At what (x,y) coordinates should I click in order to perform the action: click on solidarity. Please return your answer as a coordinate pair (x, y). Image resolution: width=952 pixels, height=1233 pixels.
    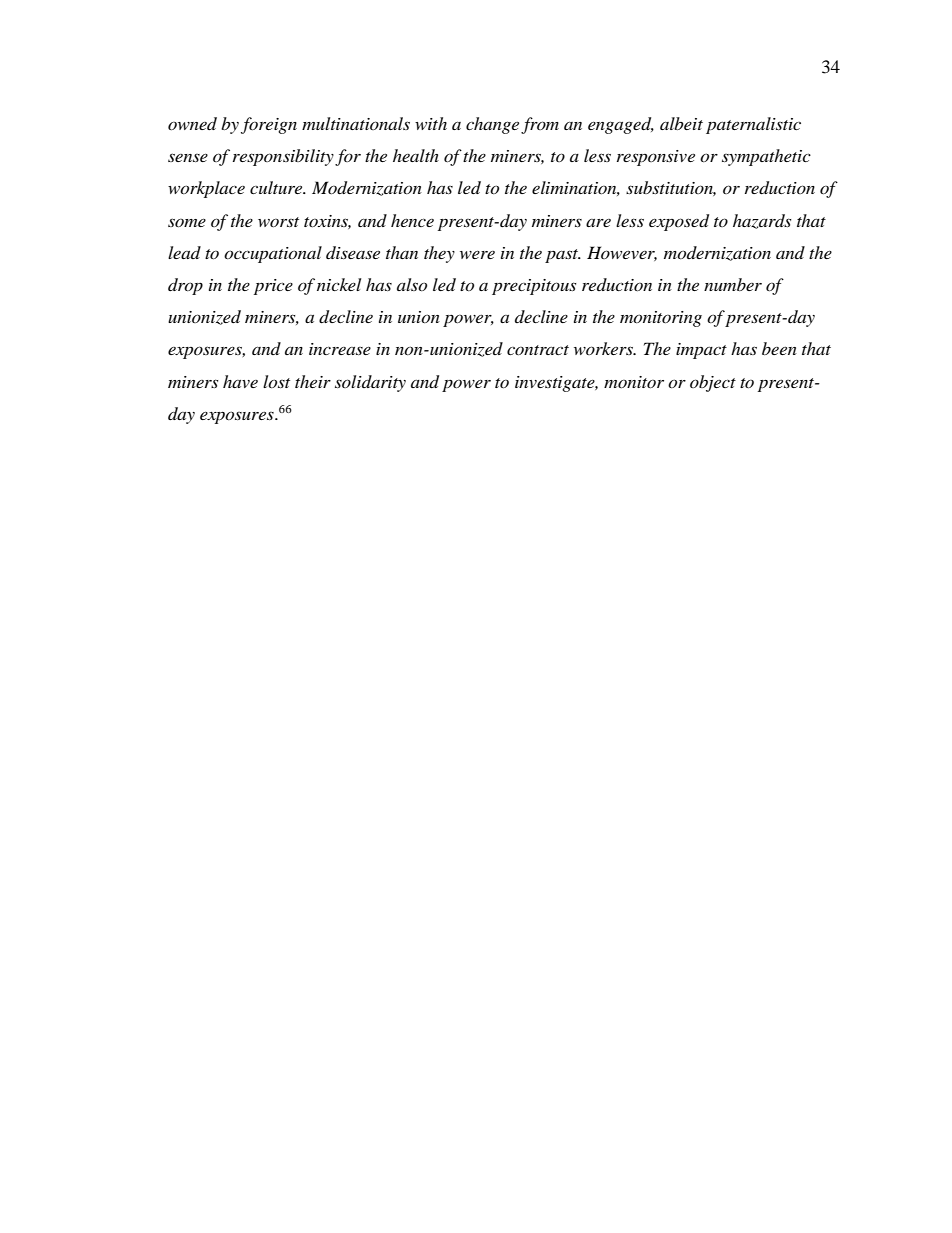
    Looking at the image, I should click on (370, 383).
